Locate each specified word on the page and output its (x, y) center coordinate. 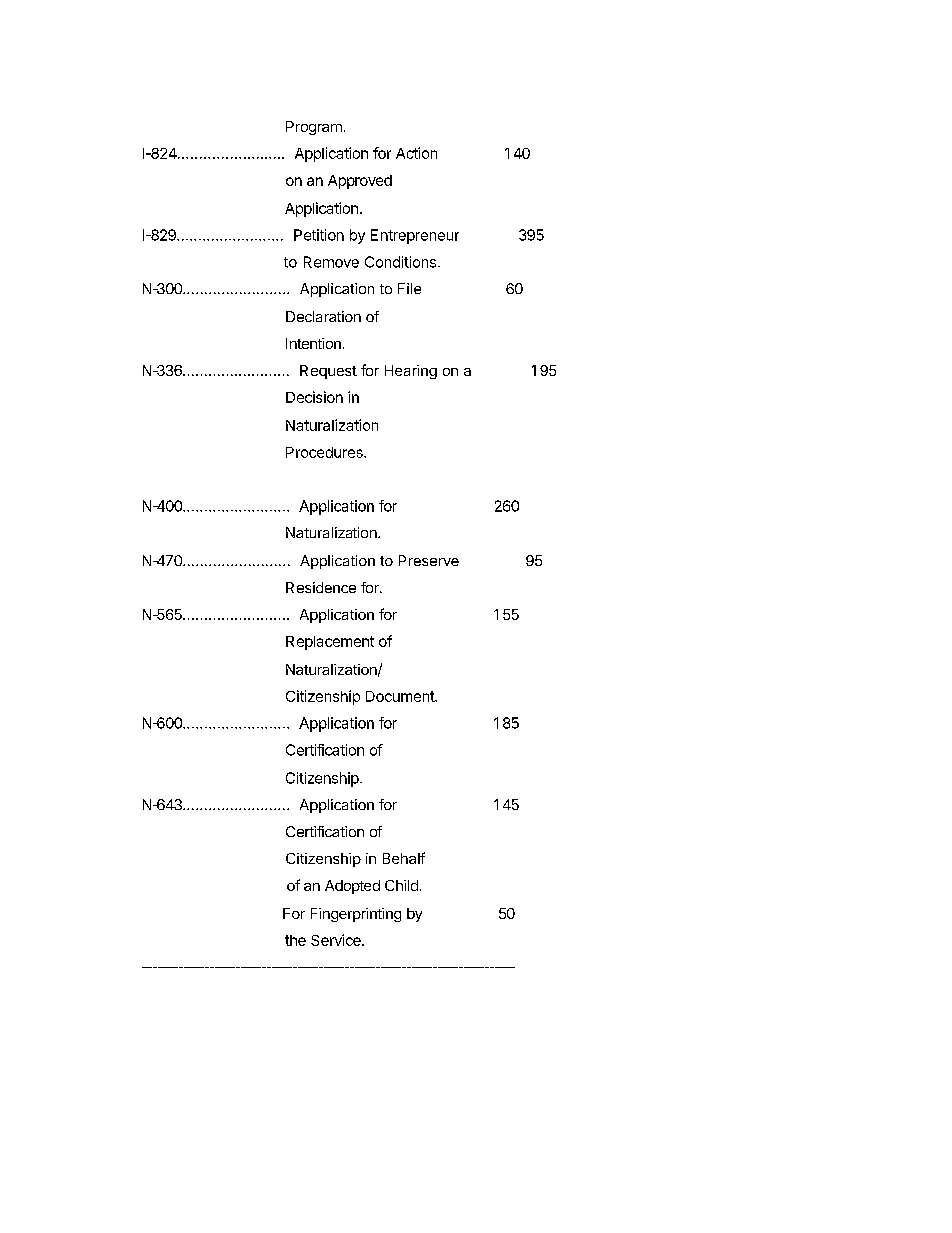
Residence (321, 587)
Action (416, 153)
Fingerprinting (356, 915)
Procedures (325, 452)
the (295, 940)
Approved (360, 182)
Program (314, 128)
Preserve (429, 560)
